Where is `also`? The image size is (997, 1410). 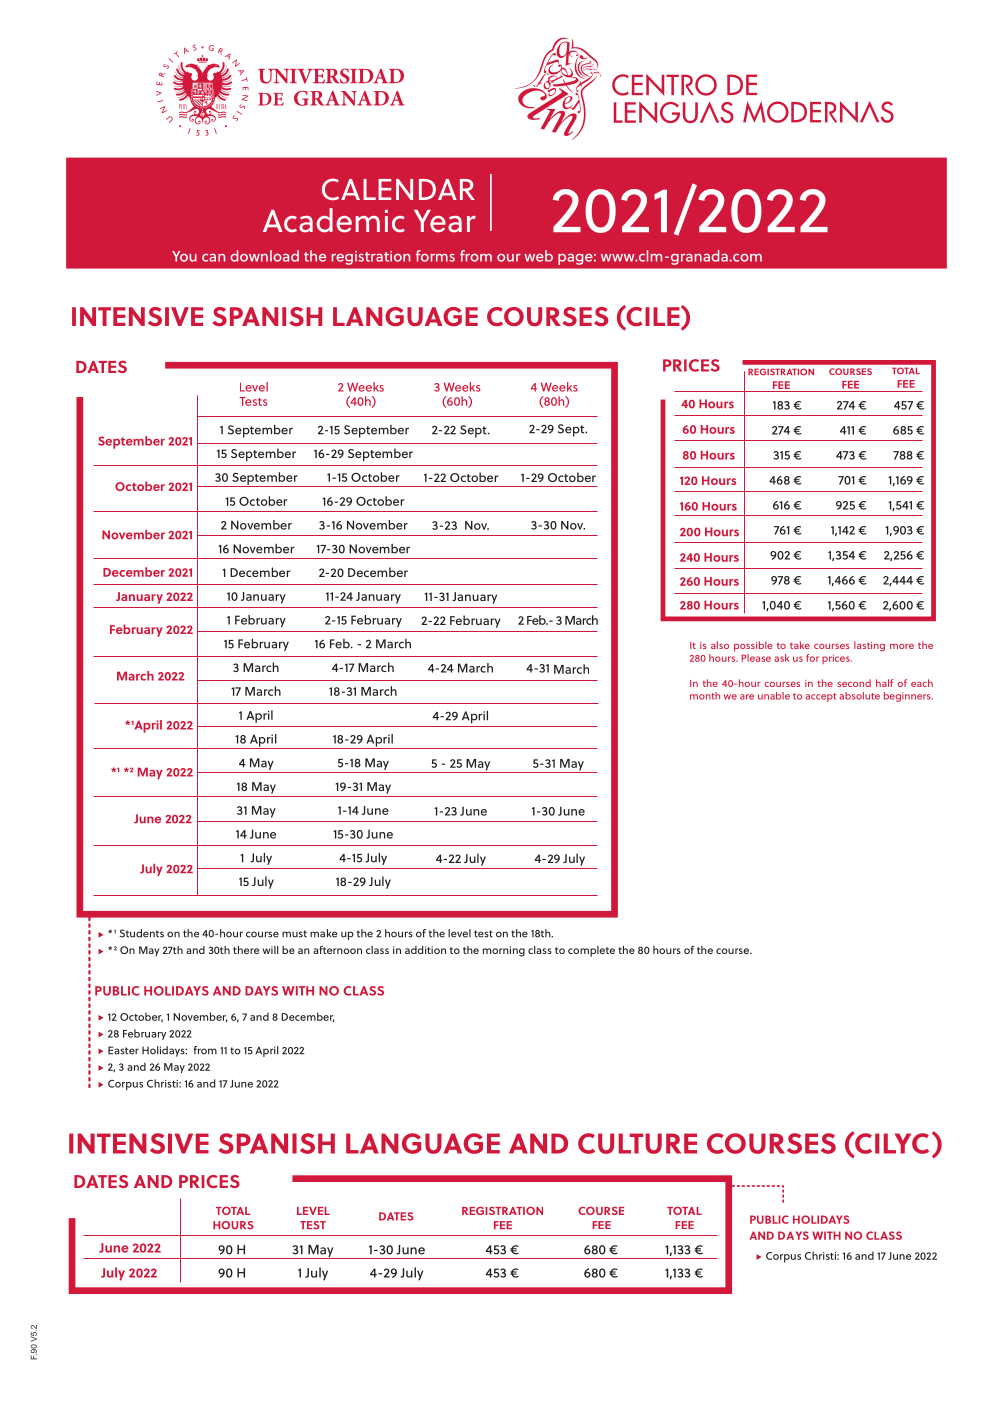
also is located at coordinates (720, 645).
